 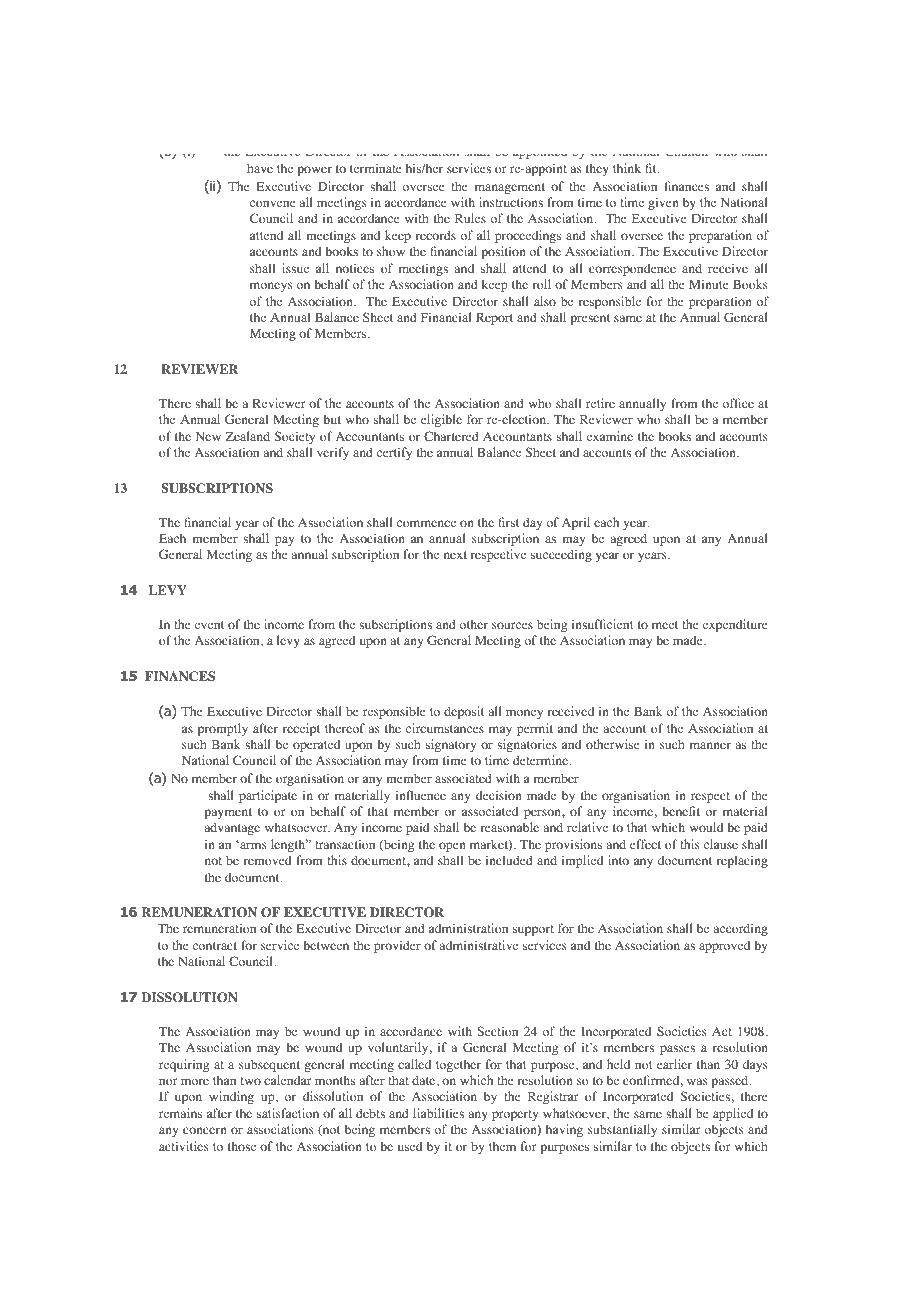 What do you see at coordinates (499, 795) in the page?
I see `decision` at bounding box center [499, 795].
